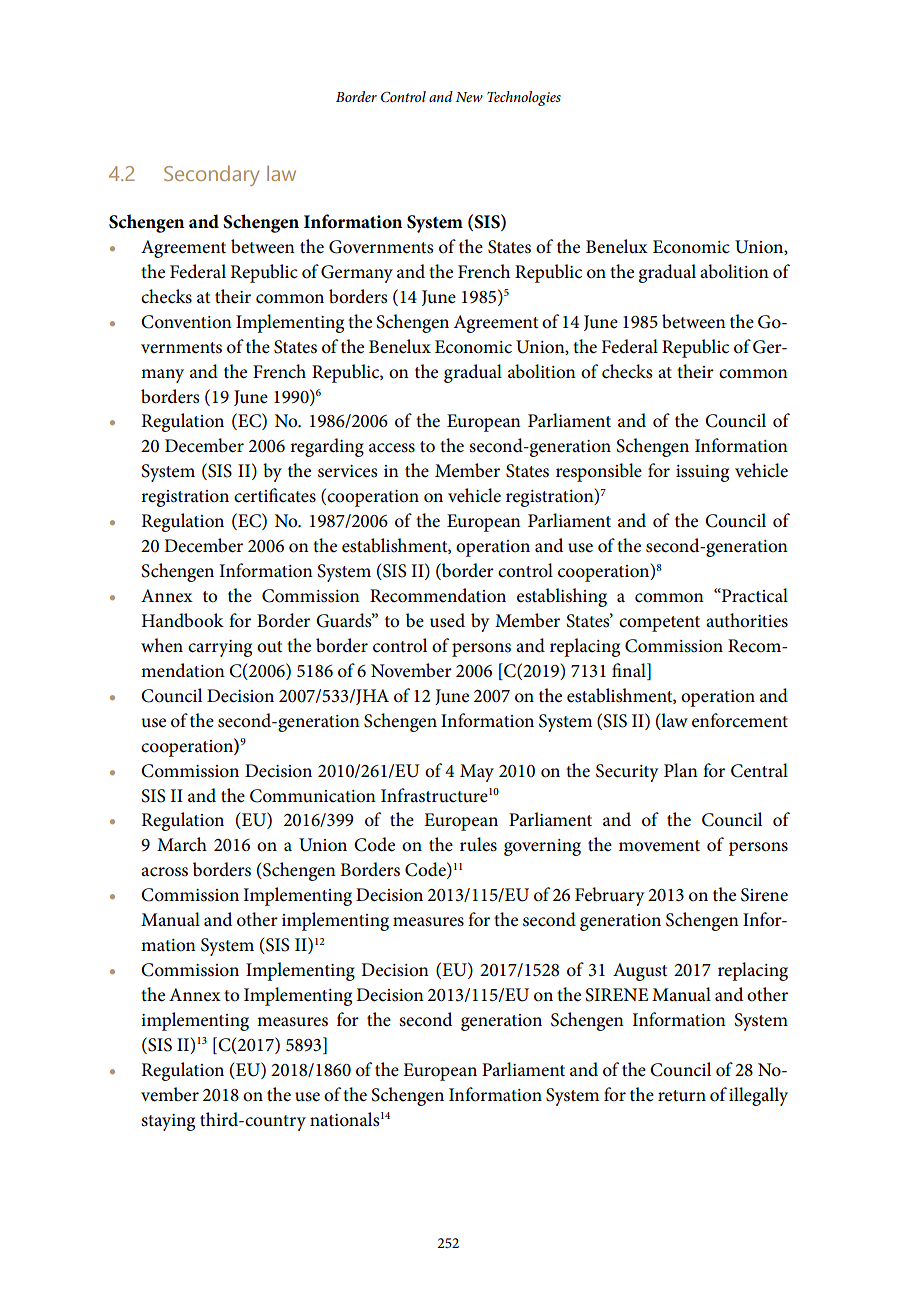 Image resolution: width=924 pixels, height=1305 pixels. I want to click on access, so click(392, 448).
